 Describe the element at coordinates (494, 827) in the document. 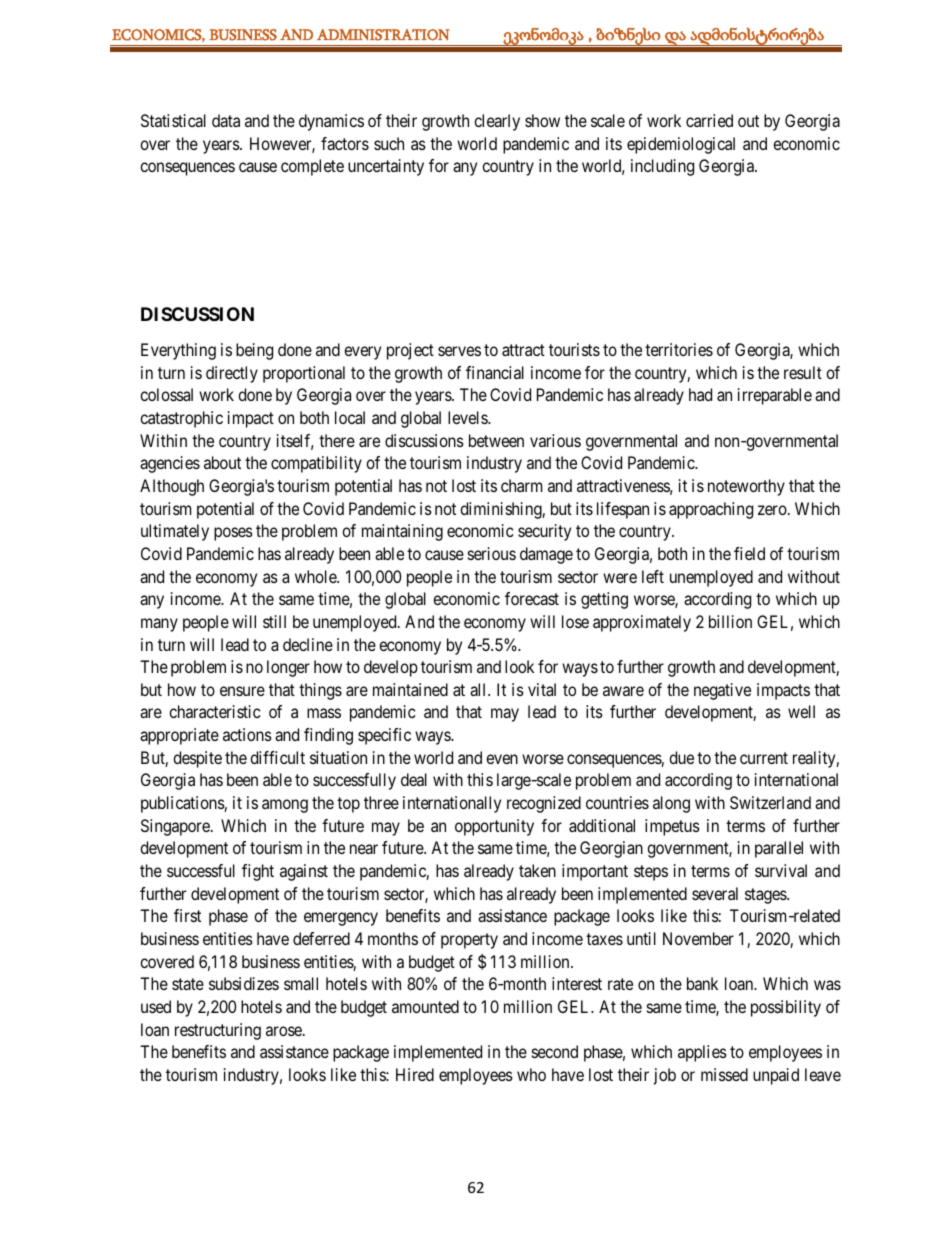

I see `opportunity` at that location.
